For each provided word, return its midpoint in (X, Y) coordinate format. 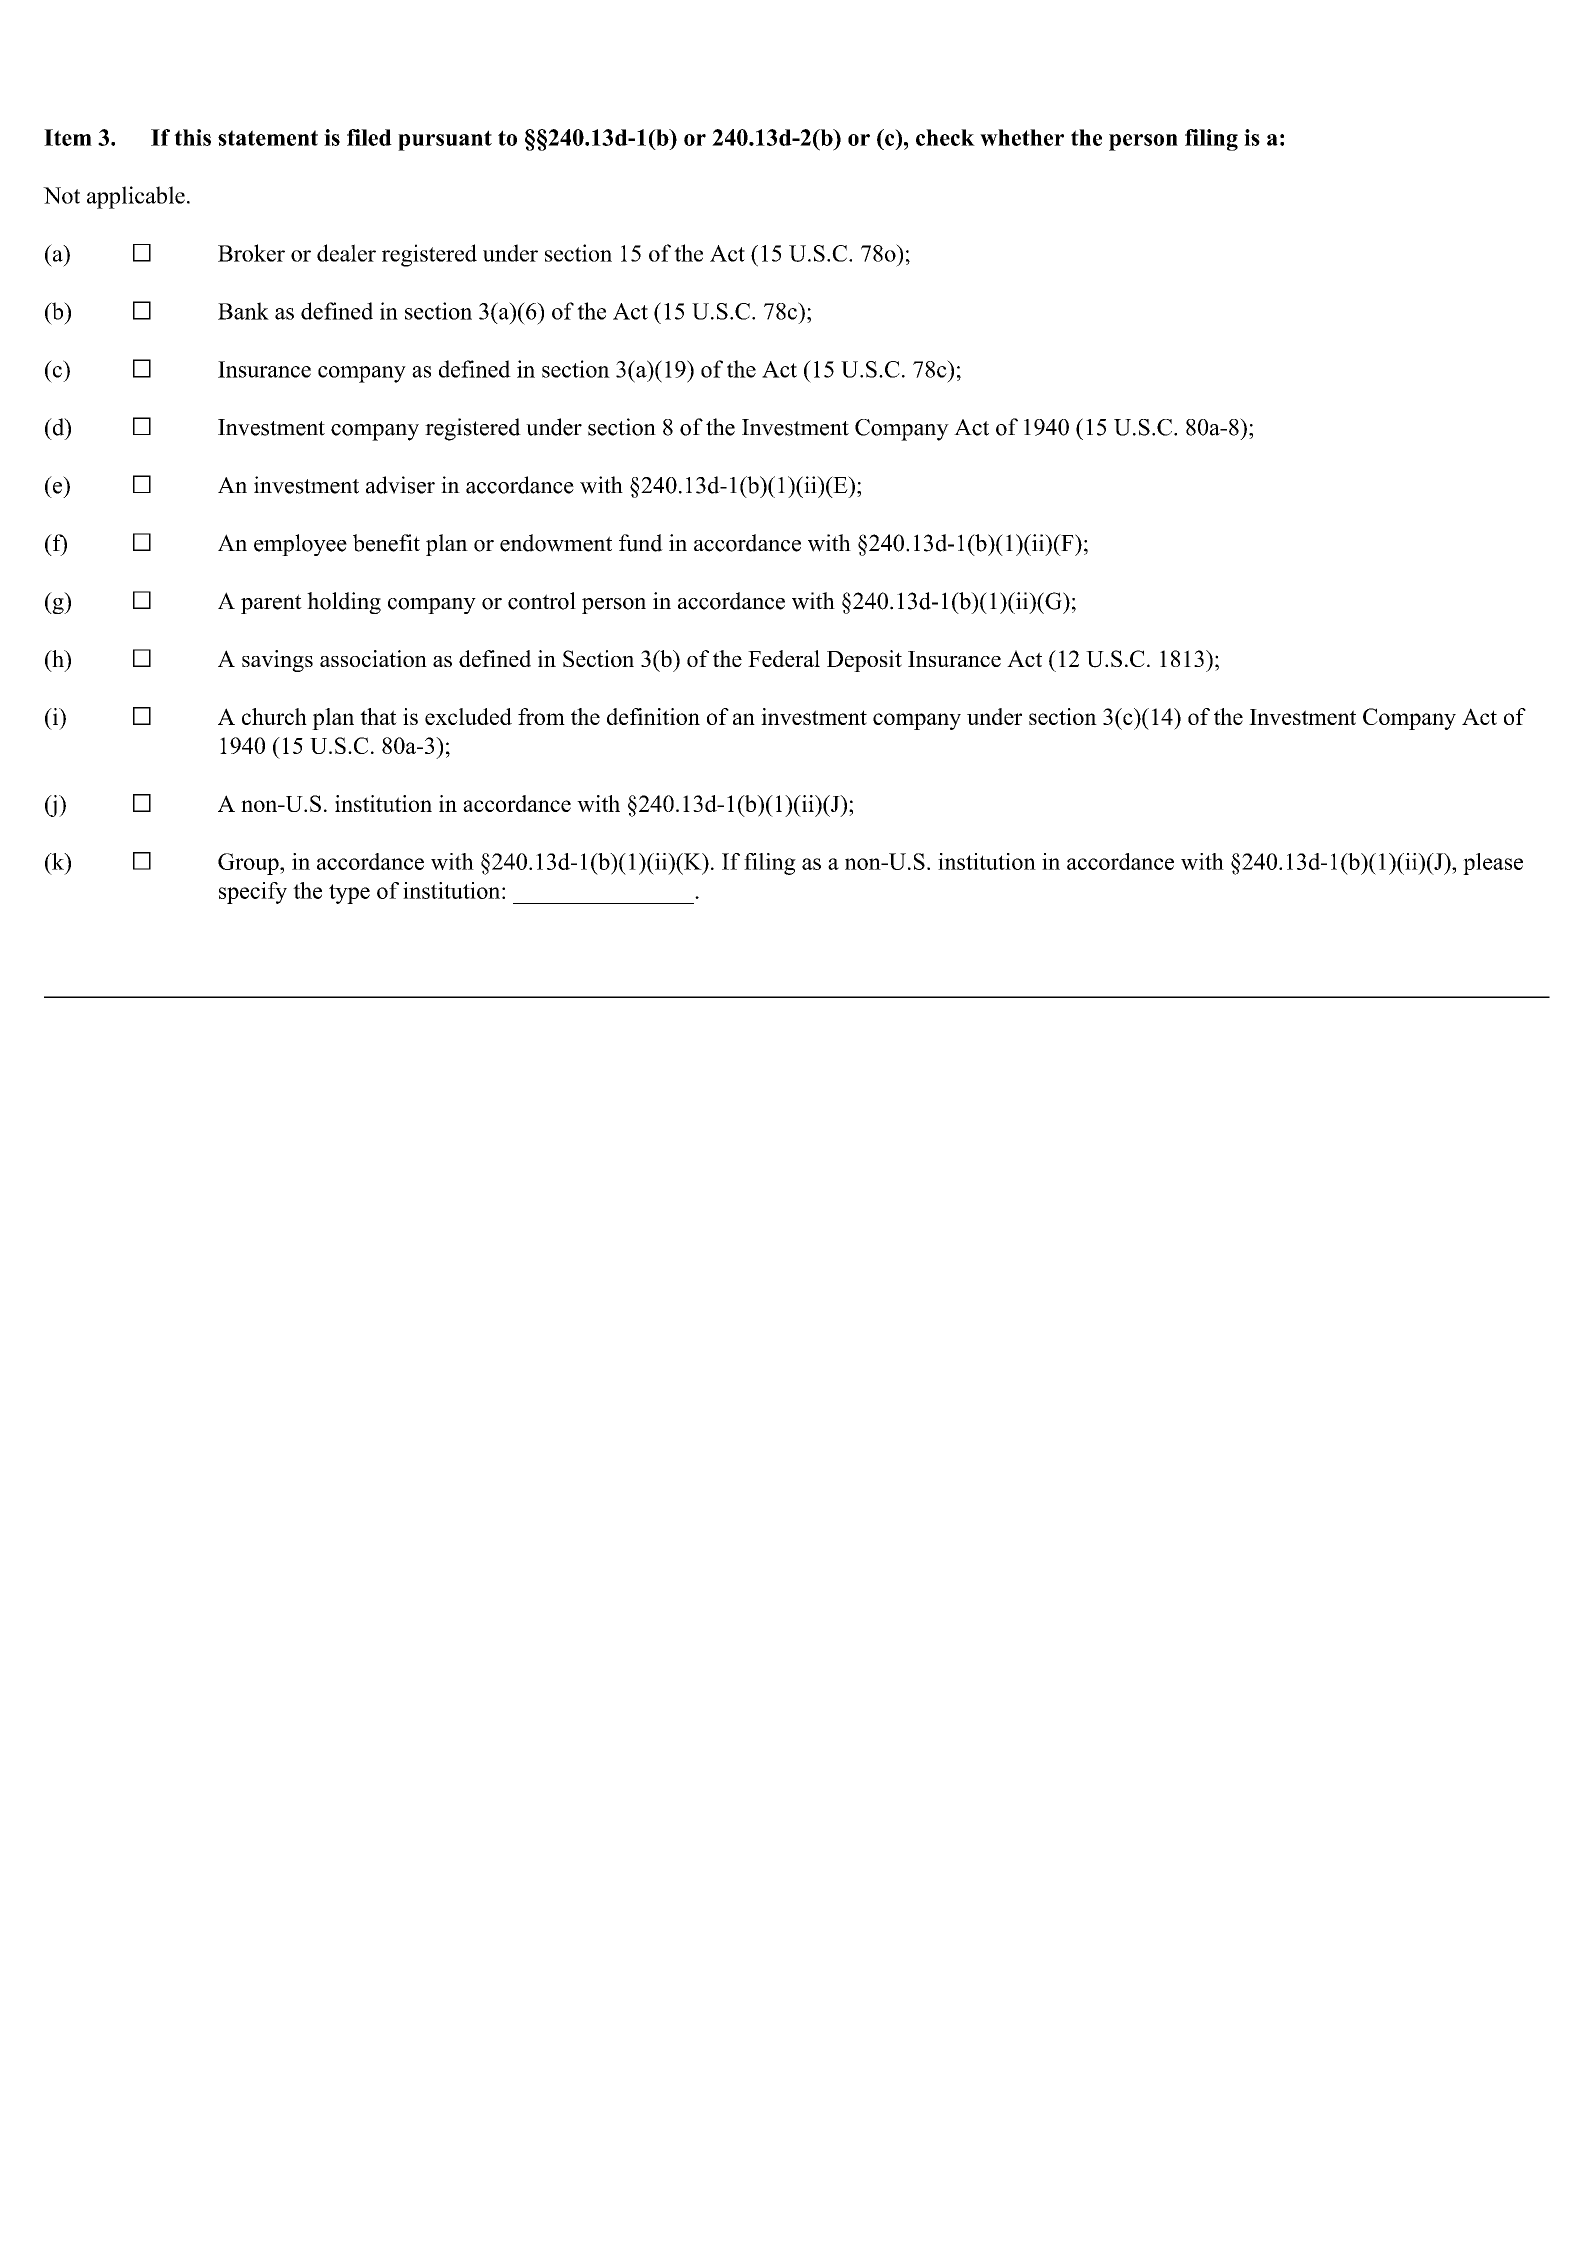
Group (249, 864)
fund (641, 543)
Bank (243, 311)
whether (1022, 137)
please (1493, 864)
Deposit (864, 661)
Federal (784, 658)
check (945, 137)
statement (268, 138)
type (349, 894)
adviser (400, 485)
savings (277, 661)
